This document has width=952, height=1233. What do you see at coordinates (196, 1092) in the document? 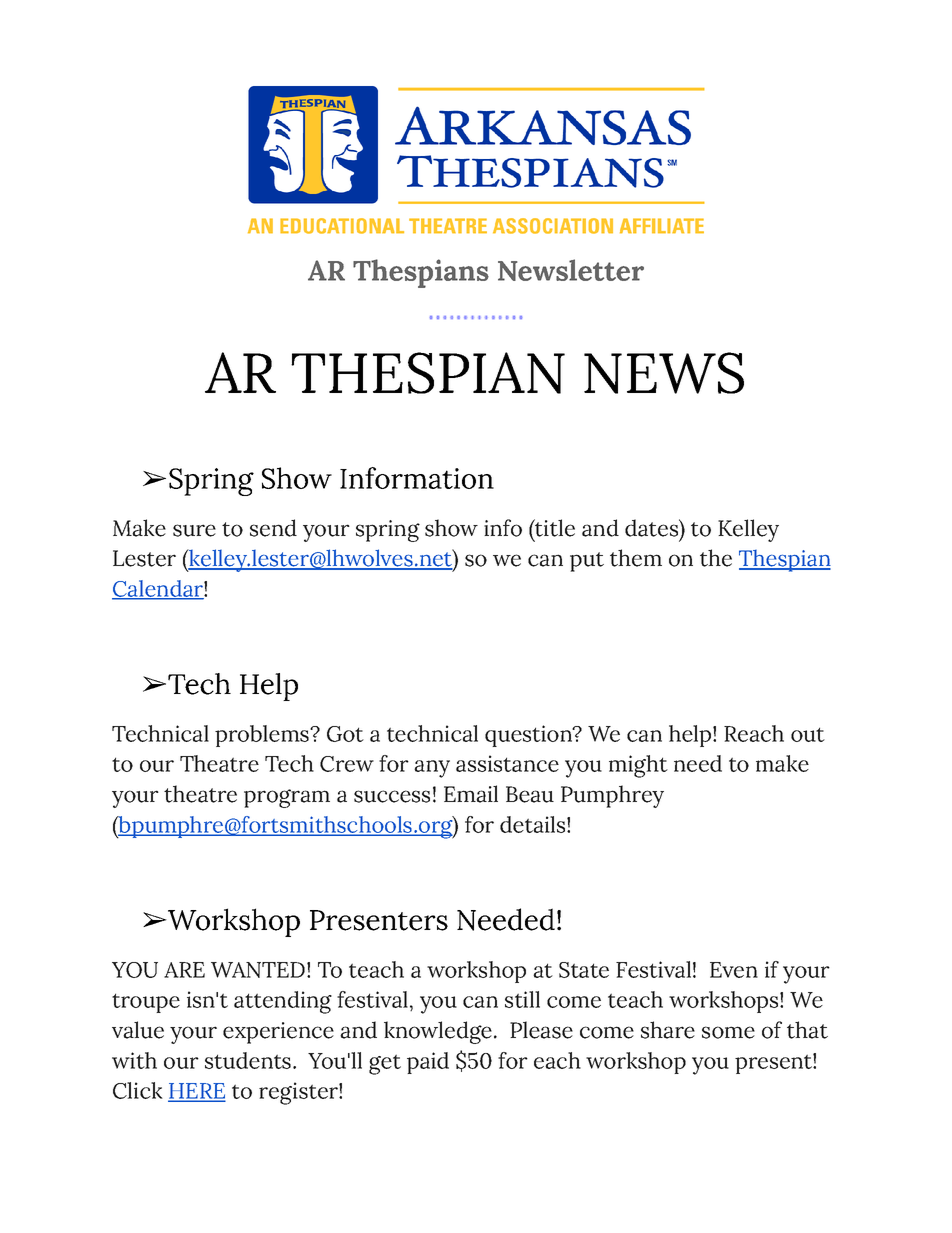
I see `HERE` at bounding box center [196, 1092].
